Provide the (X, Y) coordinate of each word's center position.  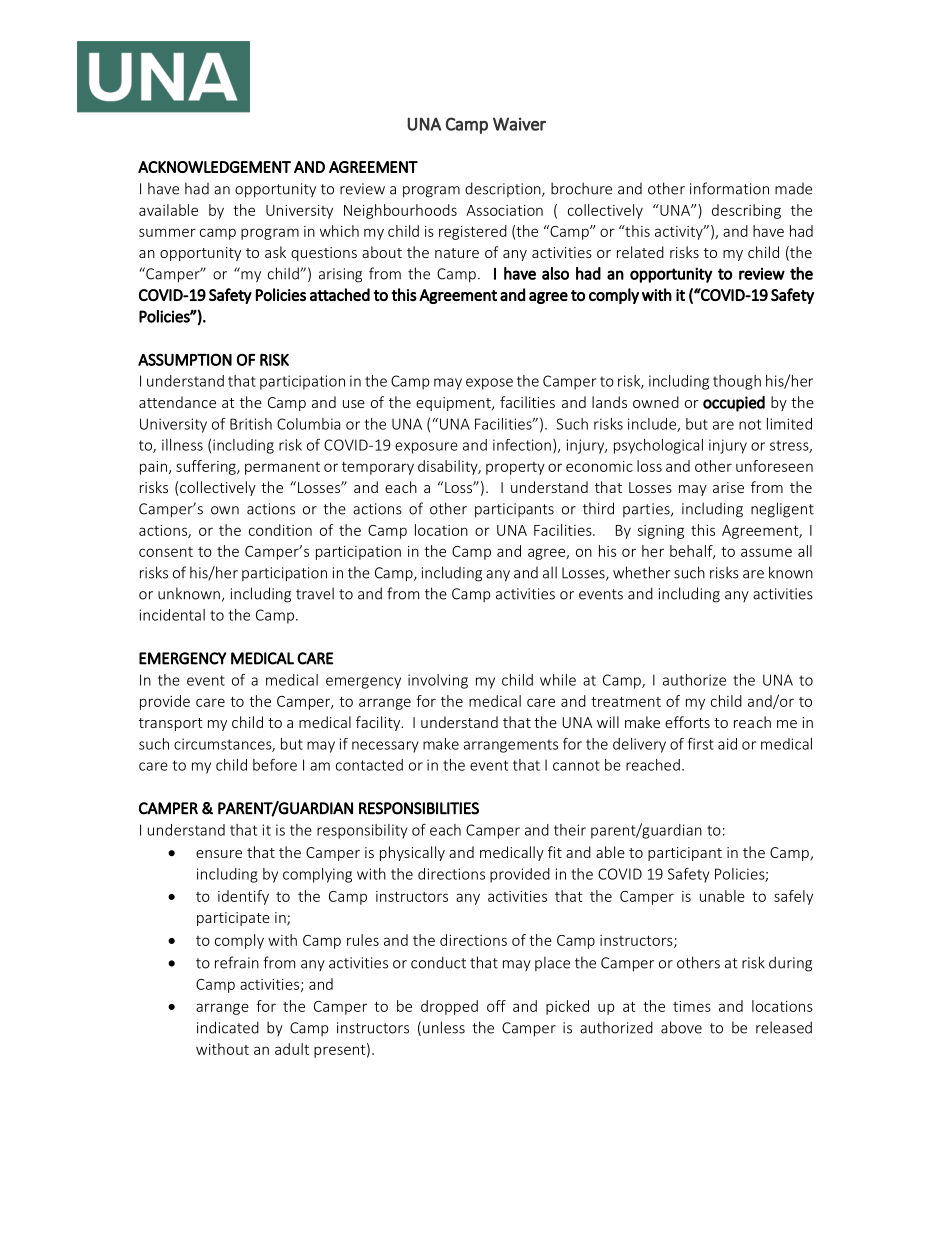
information (729, 188)
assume (766, 552)
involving (438, 681)
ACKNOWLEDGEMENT (214, 167)
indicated (228, 1027)
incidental (172, 615)
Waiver (519, 124)
